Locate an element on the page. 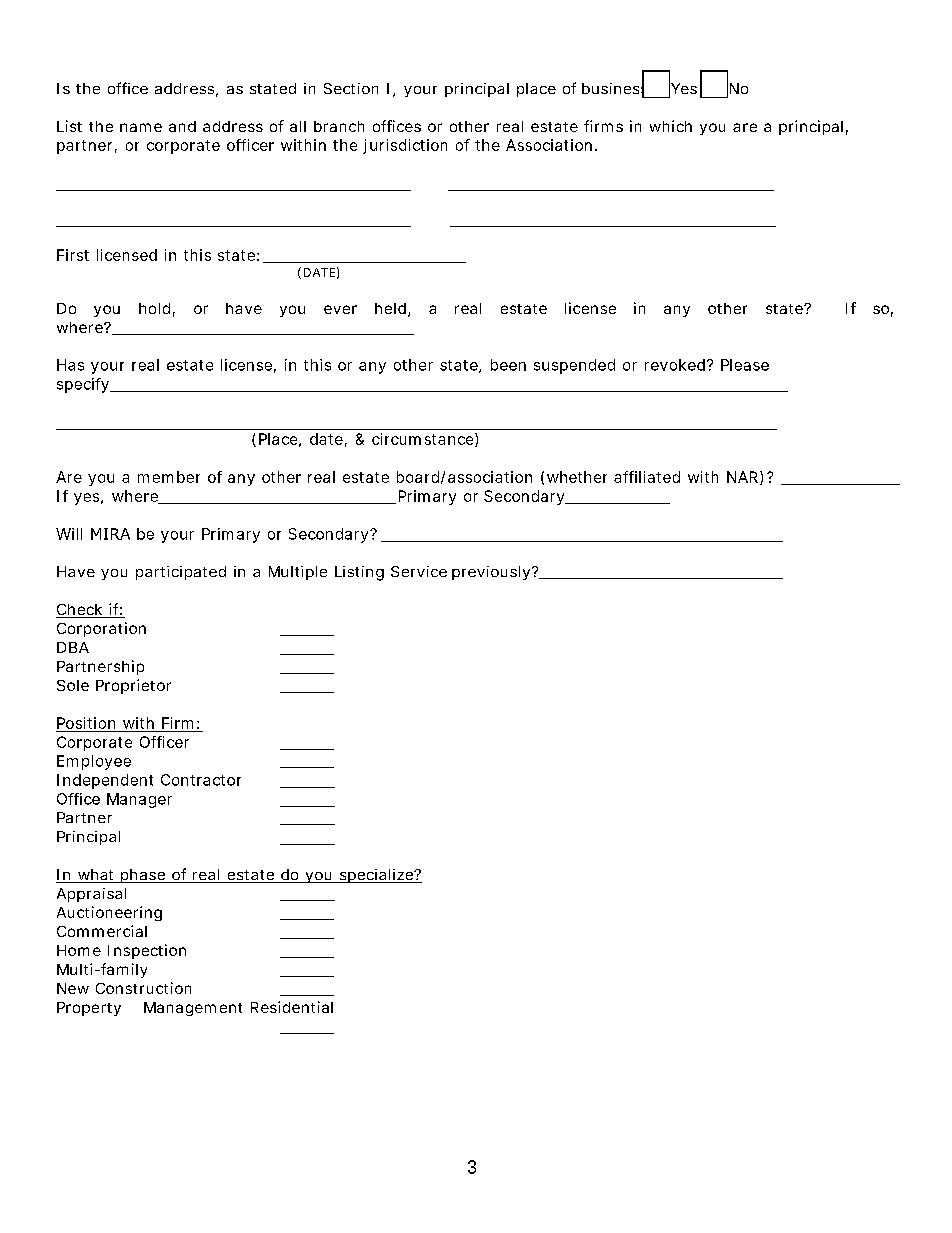  held is located at coordinates (390, 308).
